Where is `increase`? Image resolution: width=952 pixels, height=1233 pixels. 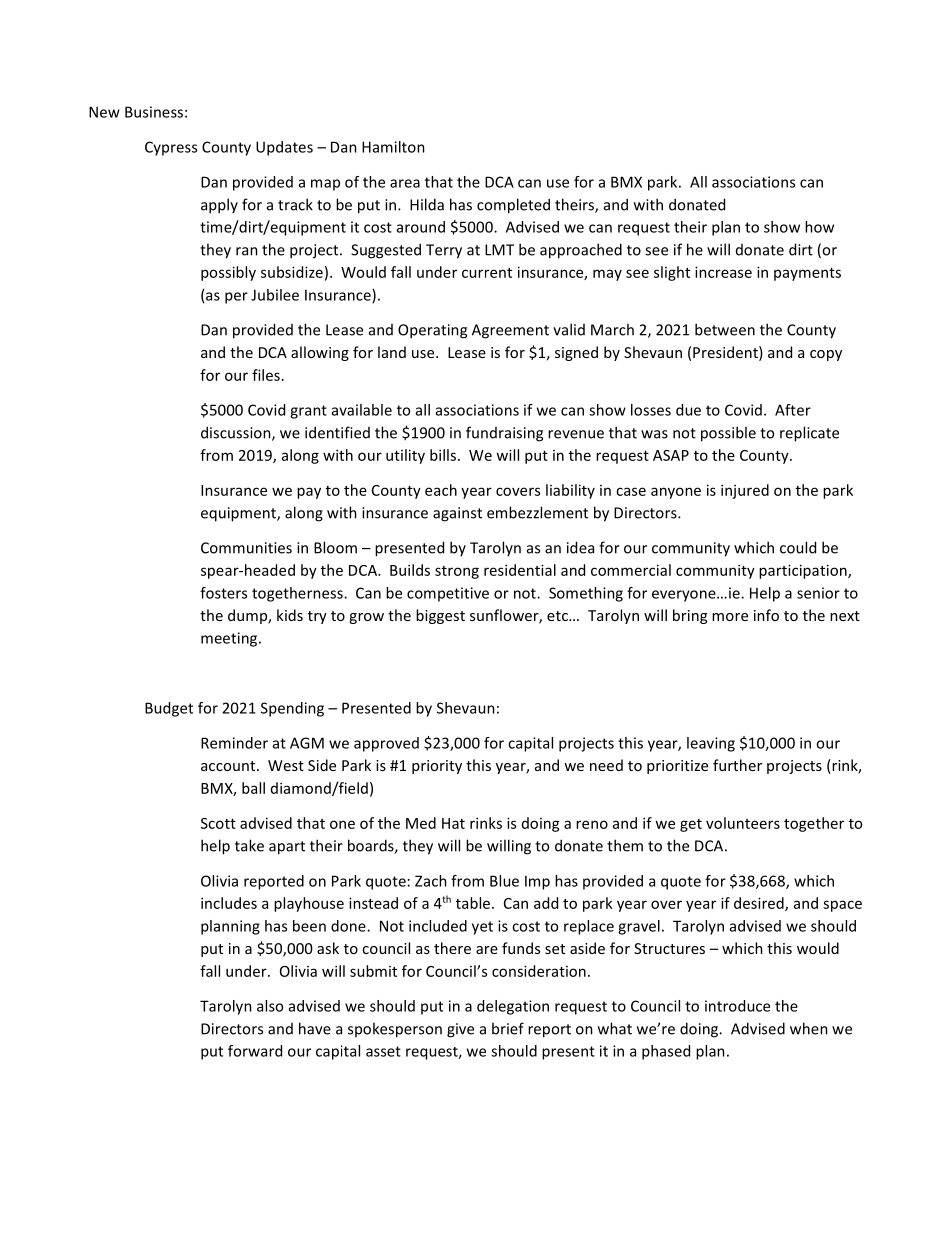
increase is located at coordinates (723, 272).
